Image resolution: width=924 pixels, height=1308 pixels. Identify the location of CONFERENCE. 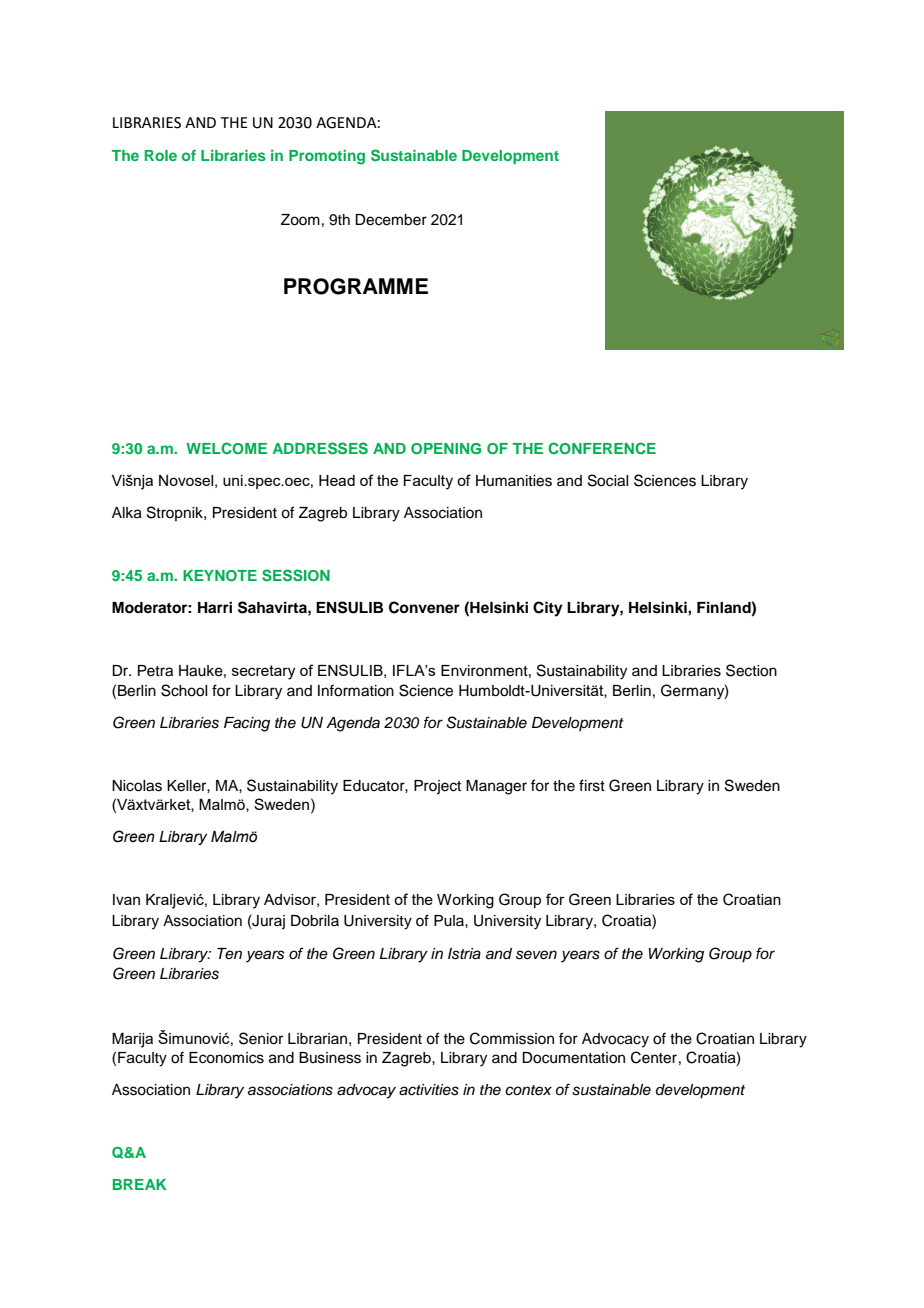
(602, 448).
